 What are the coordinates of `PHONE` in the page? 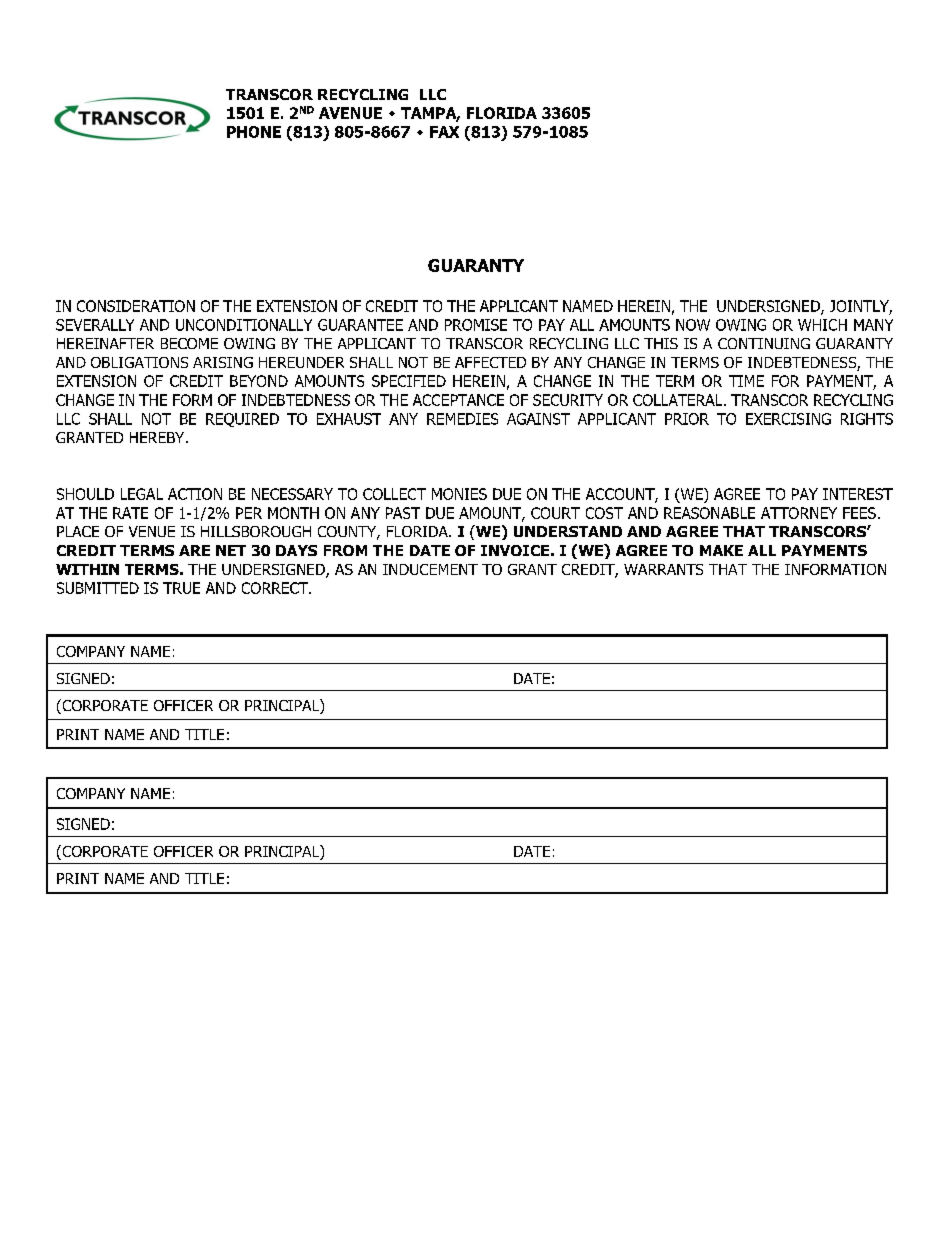 It's located at (254, 132).
